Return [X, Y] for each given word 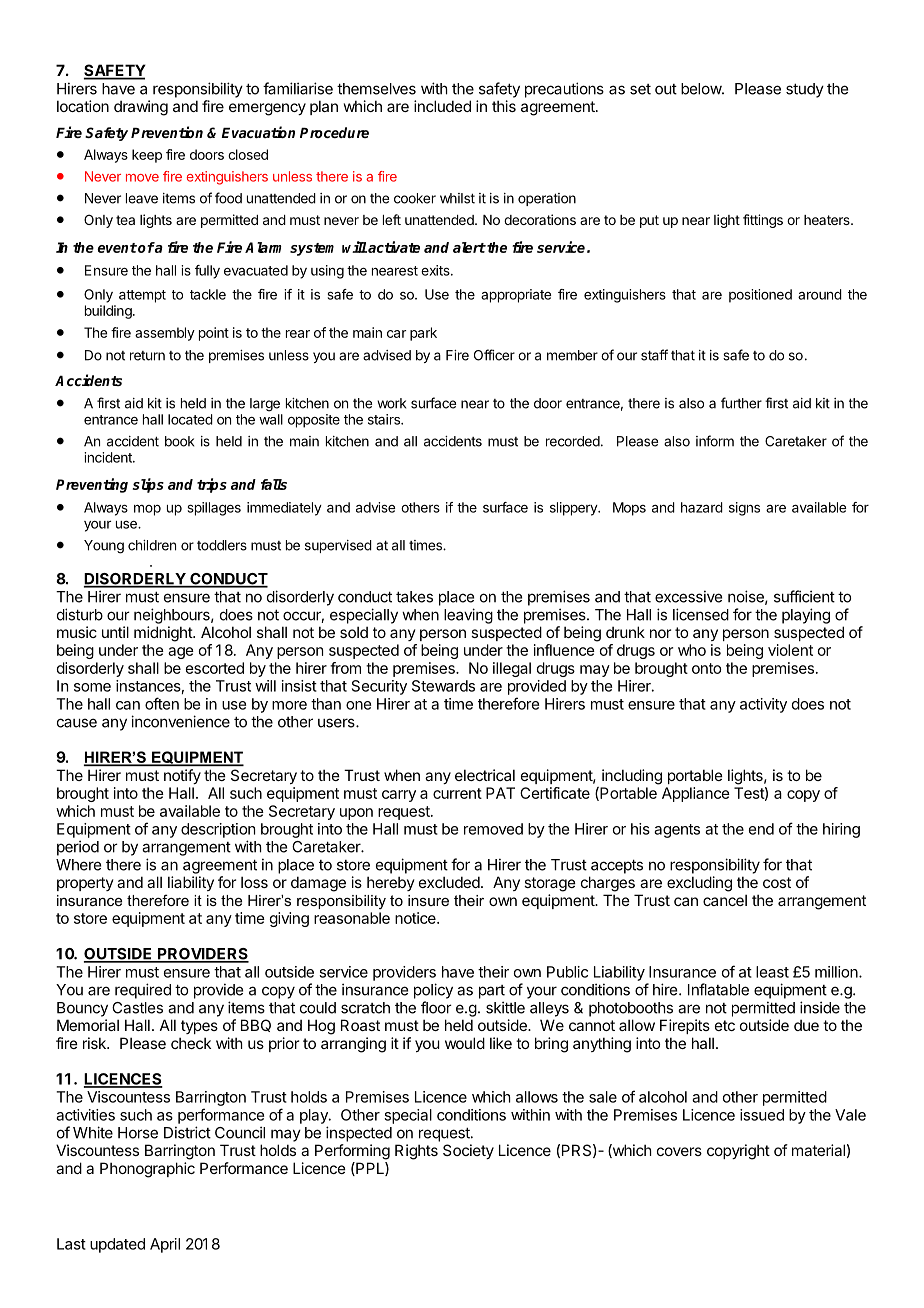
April [165, 1245]
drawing [141, 108]
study [805, 90]
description [218, 830]
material [818, 1150]
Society [468, 1151]
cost [777, 882]
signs [744, 509]
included [442, 106]
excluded [449, 882]
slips [148, 485]
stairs [385, 419]
